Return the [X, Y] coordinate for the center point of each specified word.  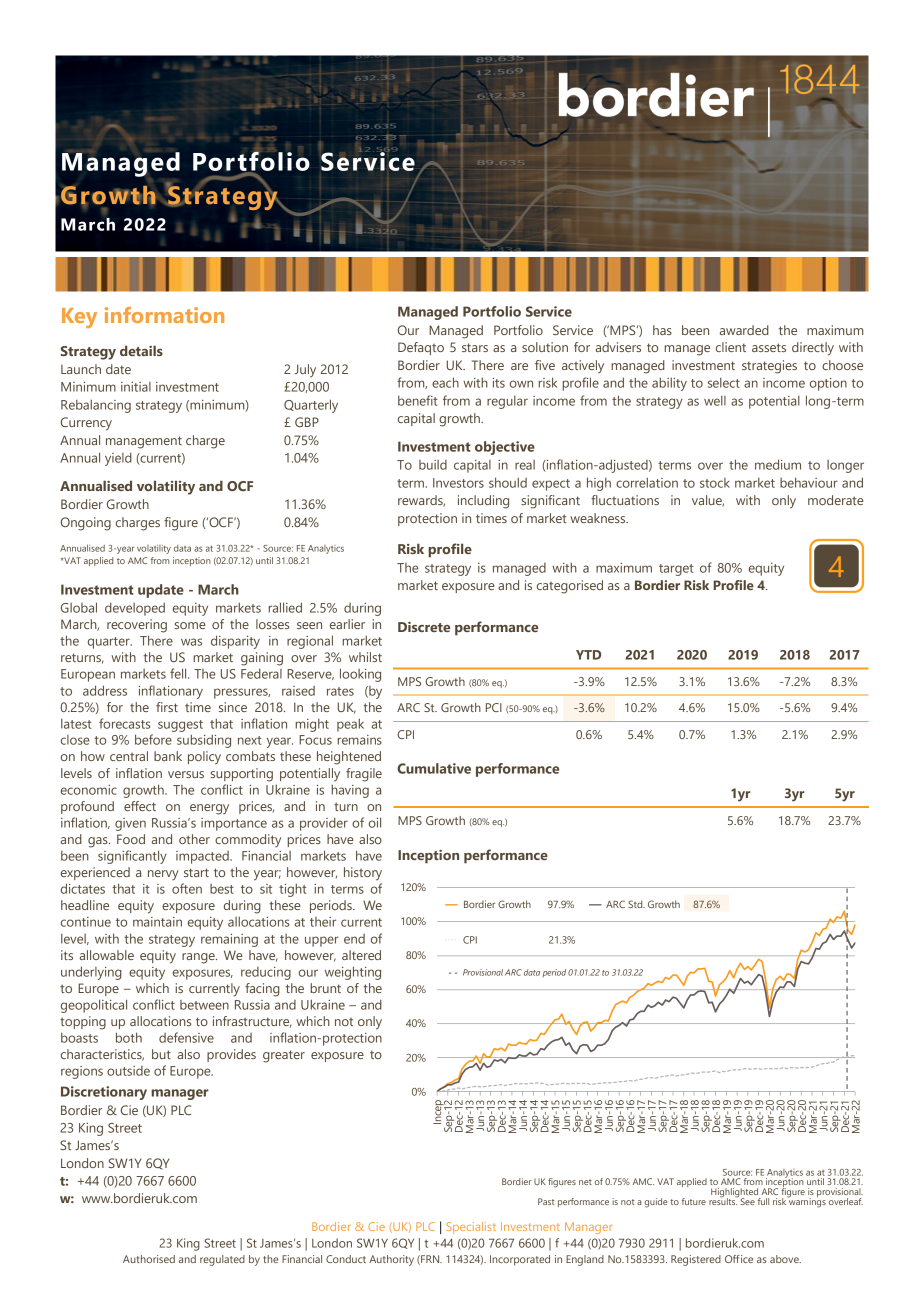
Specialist [471, 1228]
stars [475, 347]
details [141, 350]
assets [769, 347]
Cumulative [434, 768]
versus [186, 774]
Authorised [149, 1259]
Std [636, 904]
